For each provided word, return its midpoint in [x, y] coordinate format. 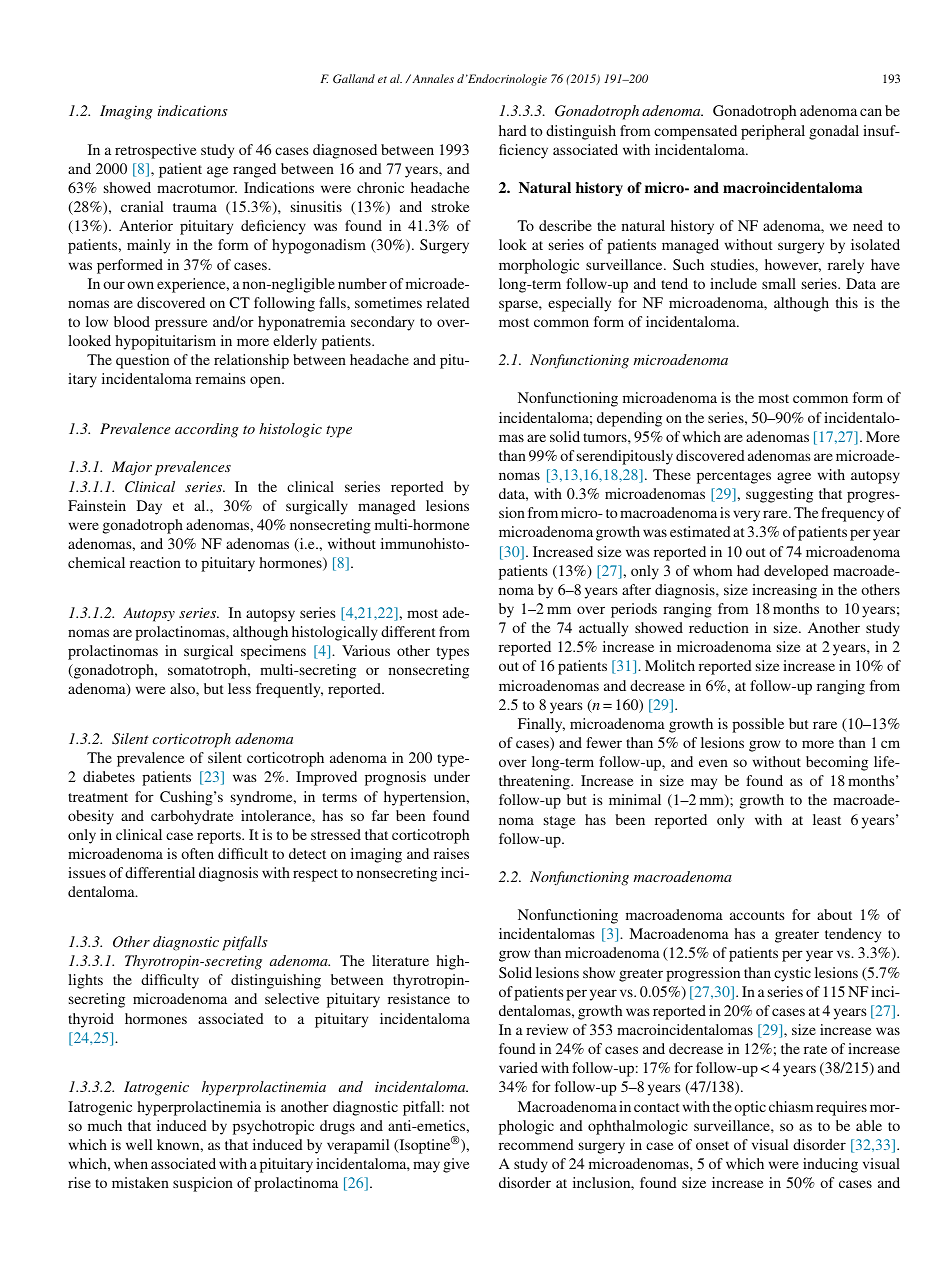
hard [513, 130]
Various [366, 650]
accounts [757, 915]
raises [451, 853]
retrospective [156, 151]
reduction [719, 627]
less [239, 688]
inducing [830, 1165]
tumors [606, 437]
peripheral [773, 132]
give [456, 1165]
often [197, 853]
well [139, 1144]
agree [794, 478]
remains [221, 378]
